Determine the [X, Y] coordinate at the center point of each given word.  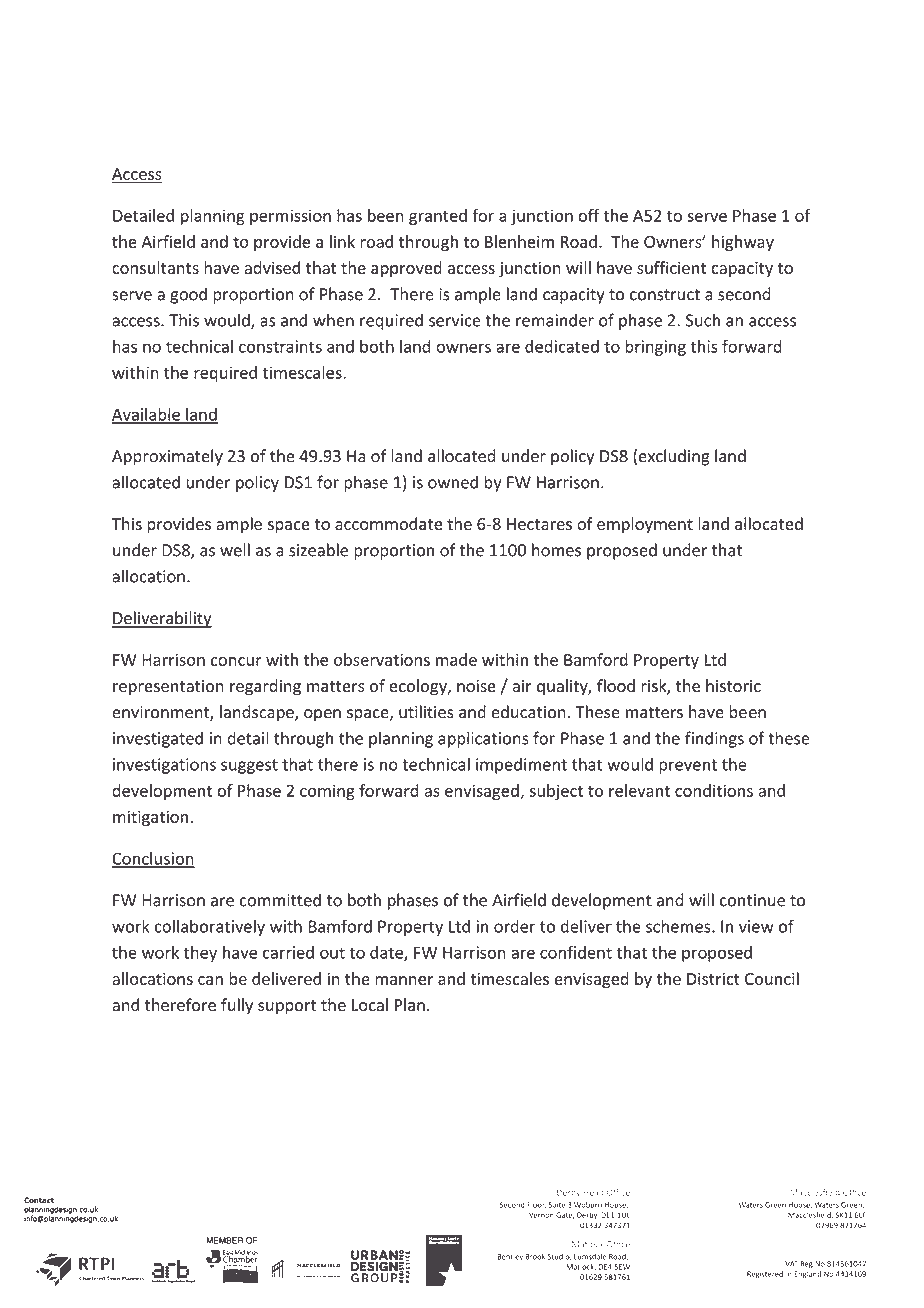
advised [272, 267]
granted [438, 217]
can [210, 980]
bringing [655, 348]
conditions [714, 790]
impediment [521, 766]
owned [453, 482]
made [456, 659]
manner [404, 980]
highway [743, 243]
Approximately [167, 457]
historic [733, 685]
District [713, 979]
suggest [249, 766]
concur [236, 661]
